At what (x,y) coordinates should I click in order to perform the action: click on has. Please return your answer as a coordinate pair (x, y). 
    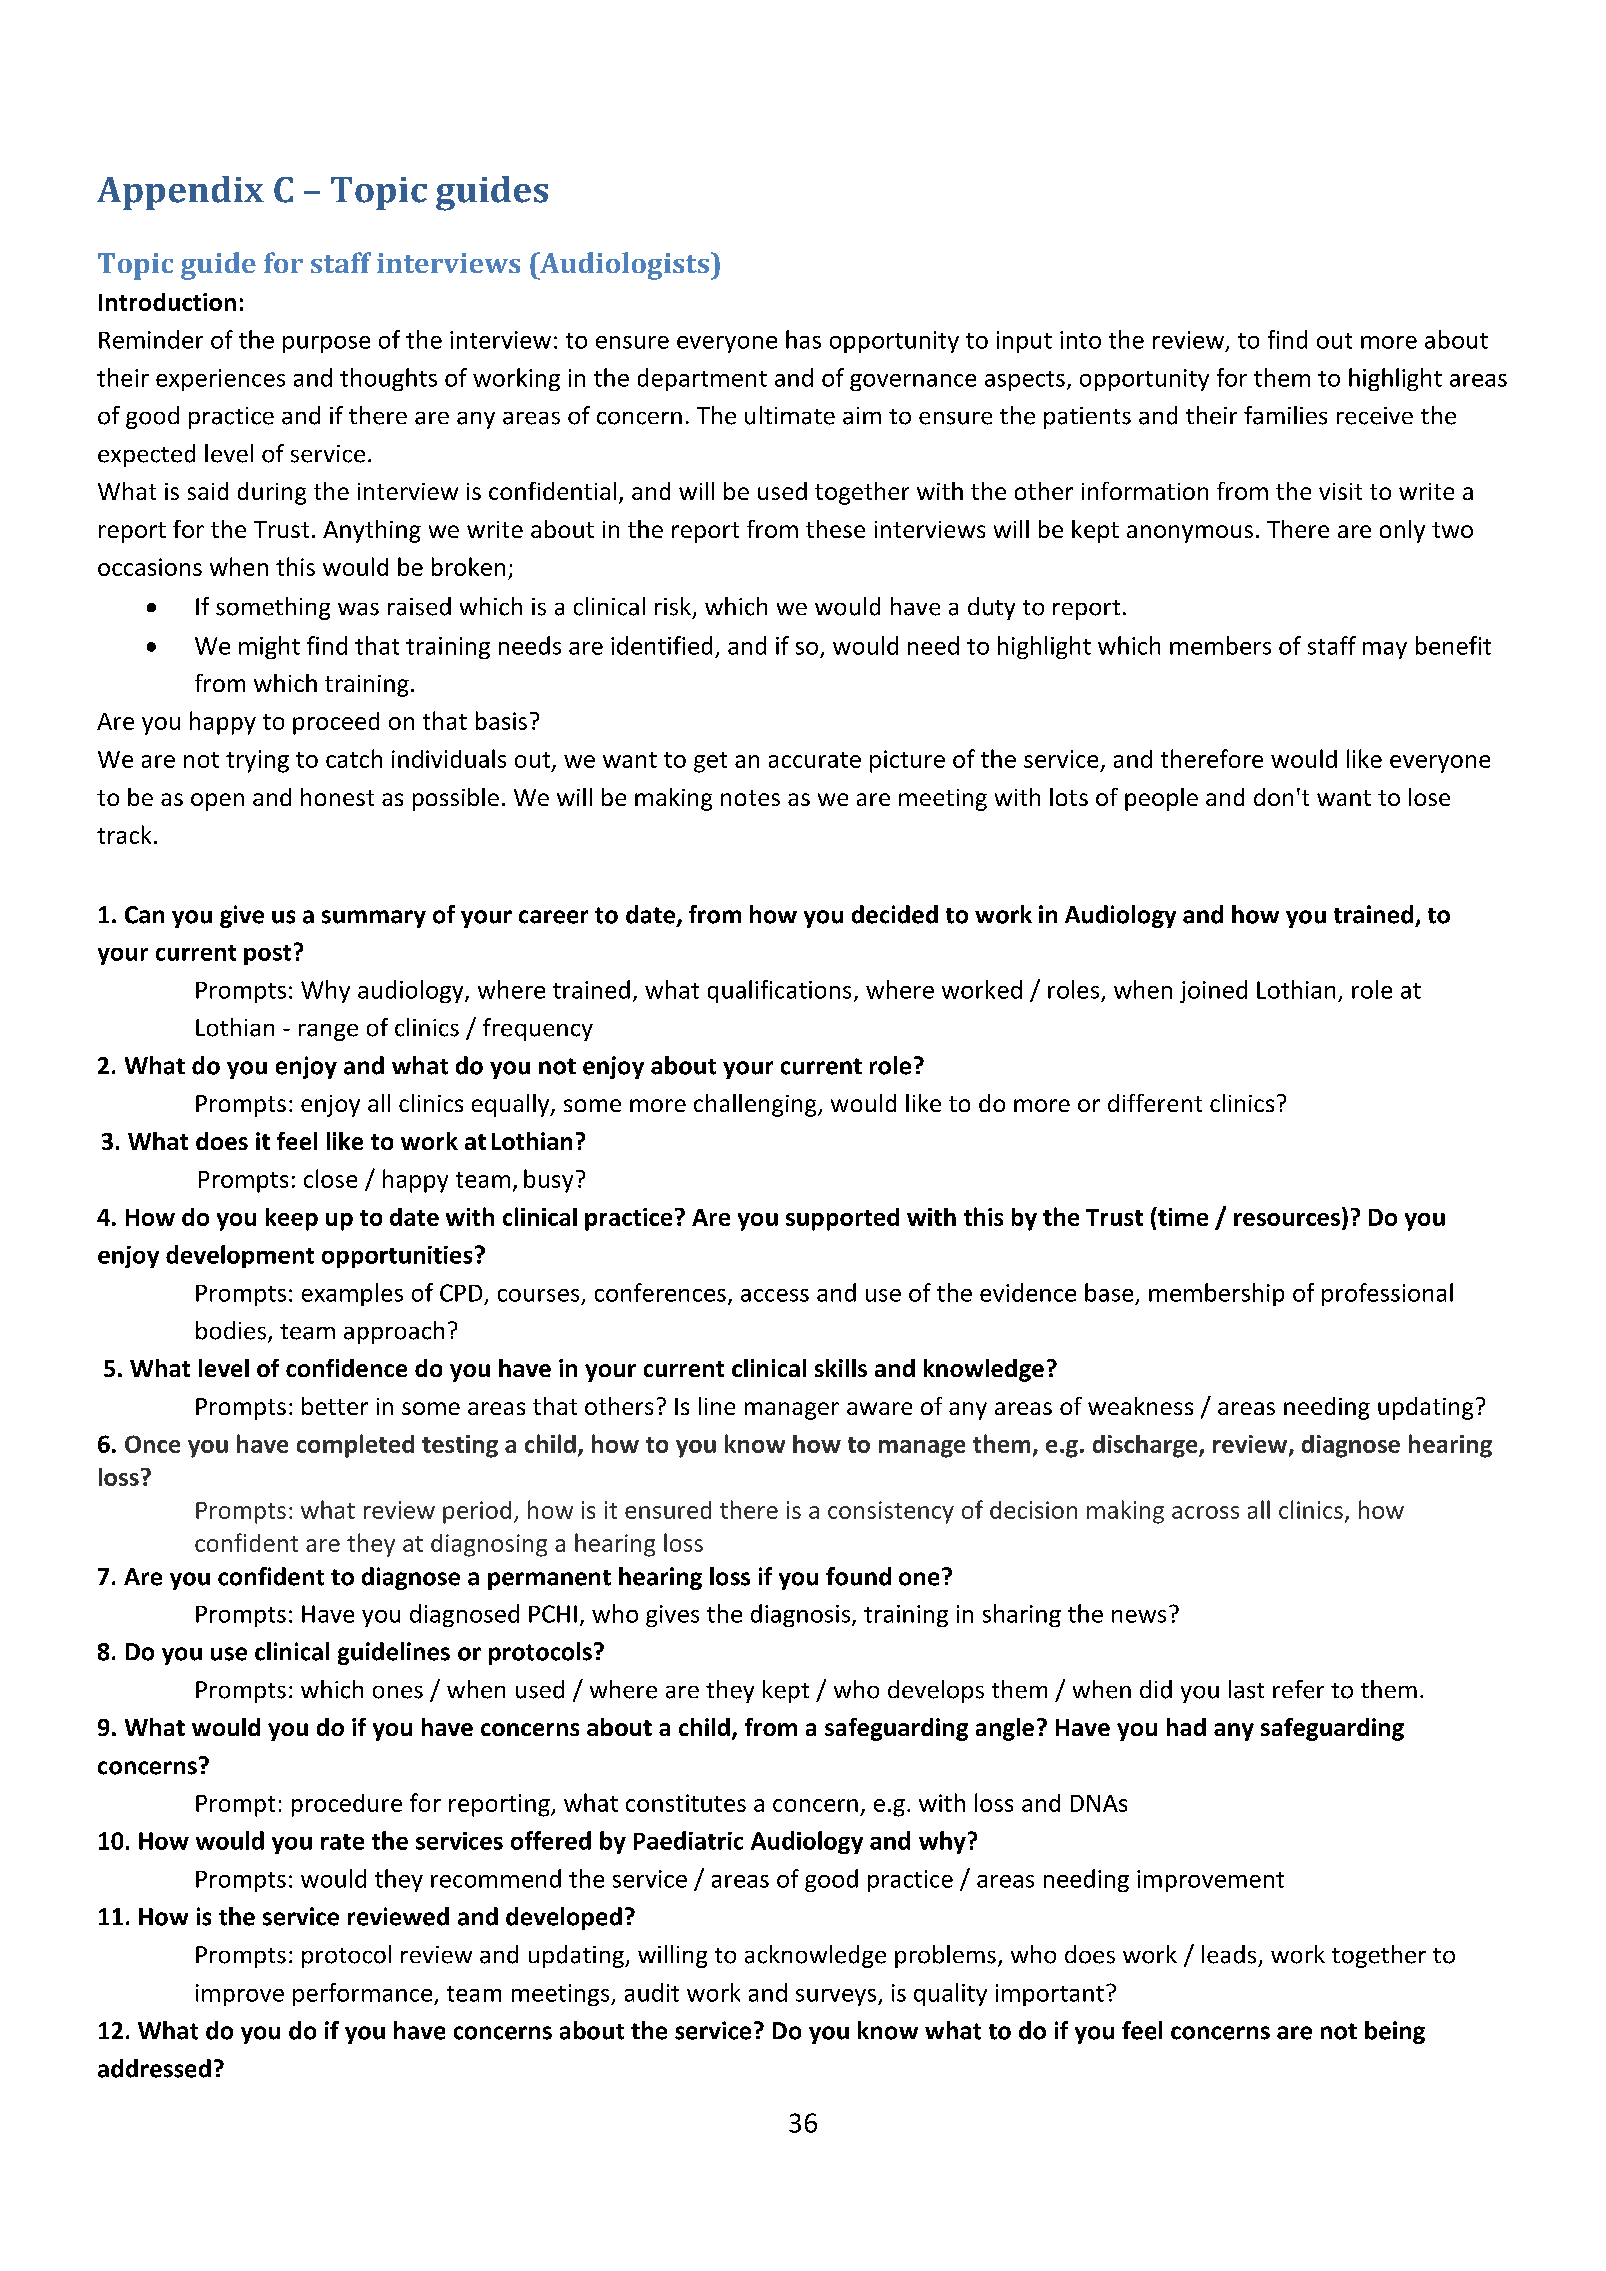
    Looking at the image, I should click on (803, 339).
